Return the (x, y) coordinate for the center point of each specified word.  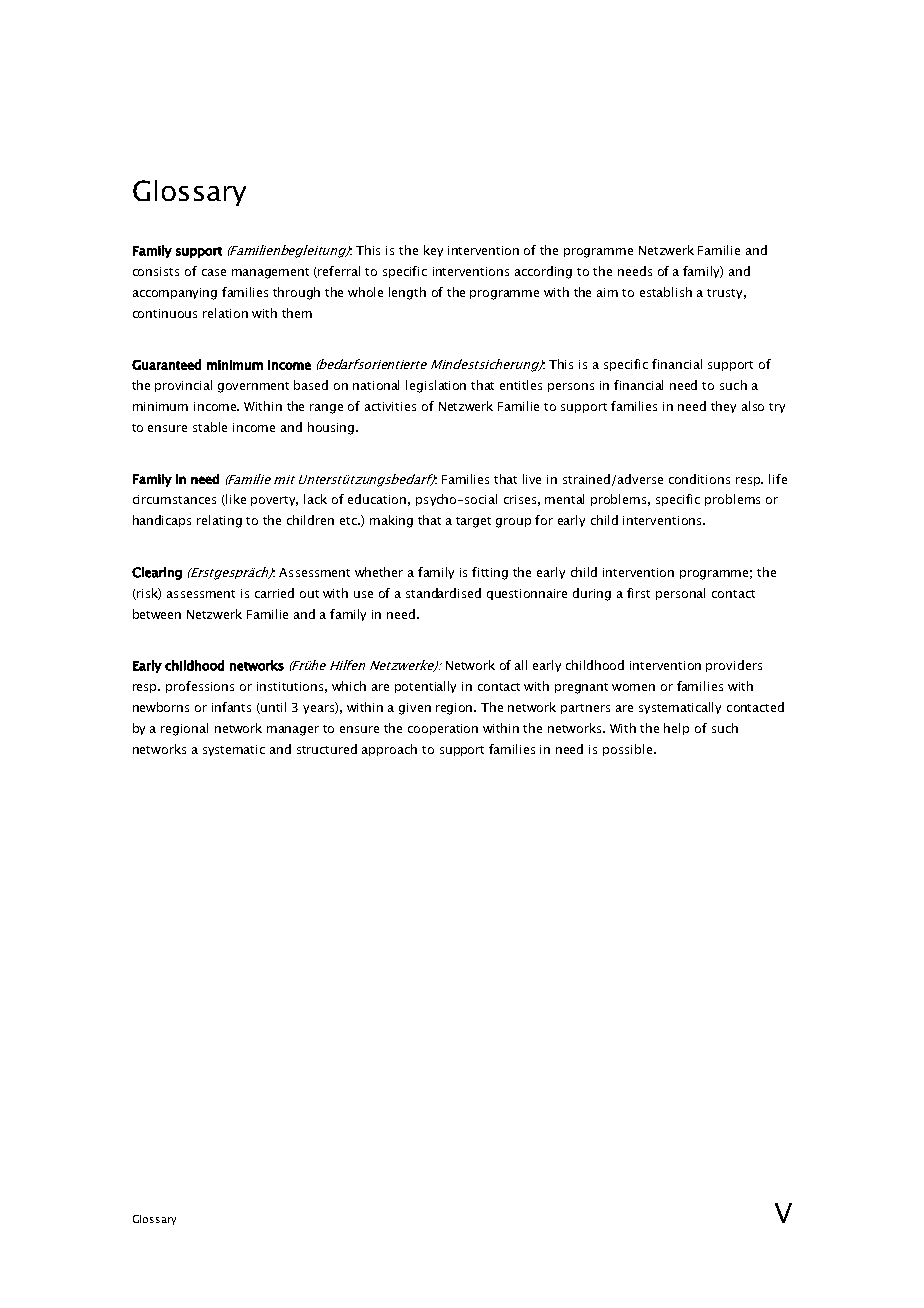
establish (666, 292)
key (433, 251)
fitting (490, 573)
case (214, 272)
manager (293, 731)
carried (274, 593)
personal (680, 594)
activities (390, 406)
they (723, 407)
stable (210, 427)
